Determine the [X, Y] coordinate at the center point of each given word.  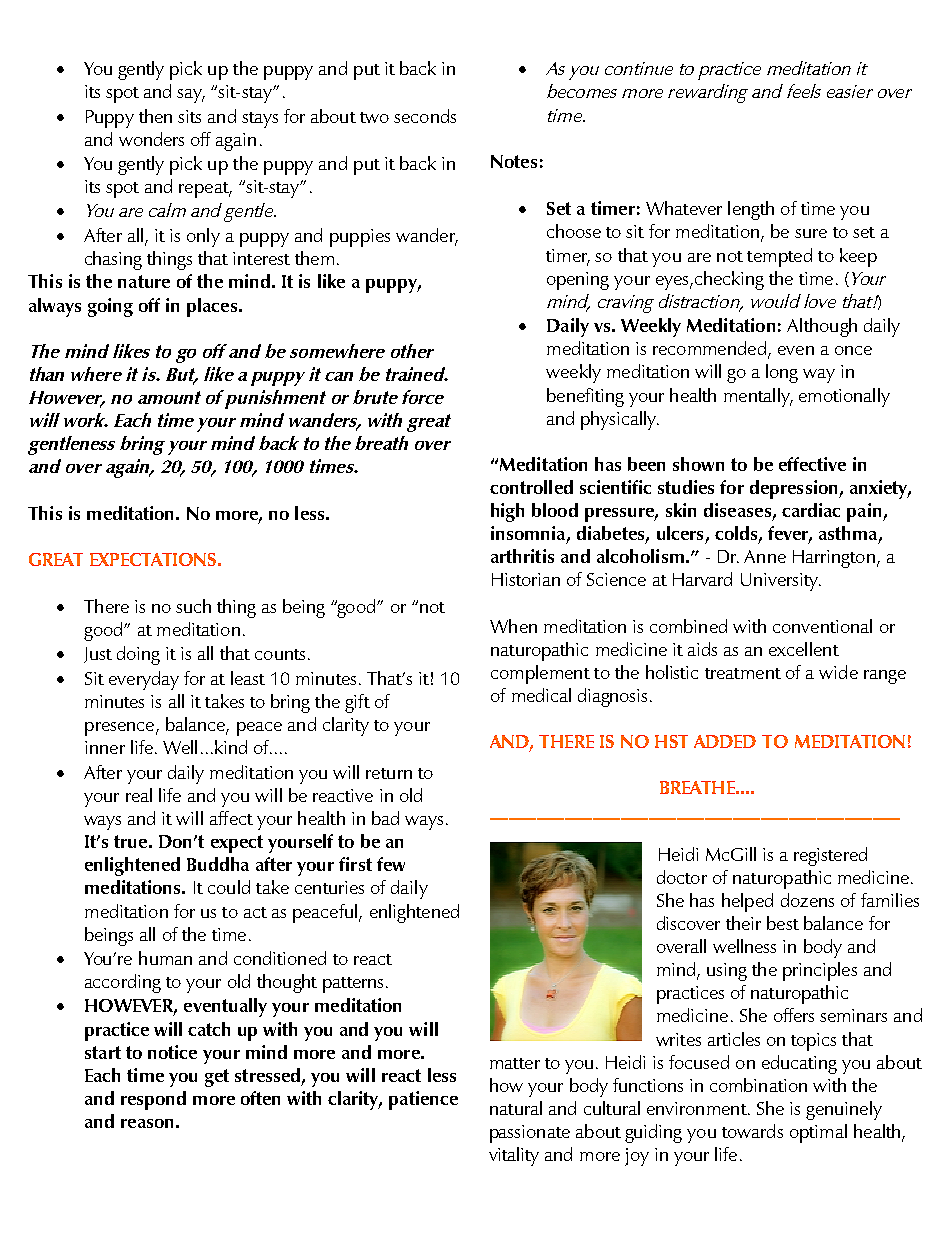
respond [153, 1100]
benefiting [585, 397]
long [782, 373]
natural [516, 1108]
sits [189, 116]
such [193, 606]
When [513, 626]
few [391, 864]
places [212, 307]
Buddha [218, 864]
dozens [807, 900]
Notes [514, 161]
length [751, 210]
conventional [822, 626]
